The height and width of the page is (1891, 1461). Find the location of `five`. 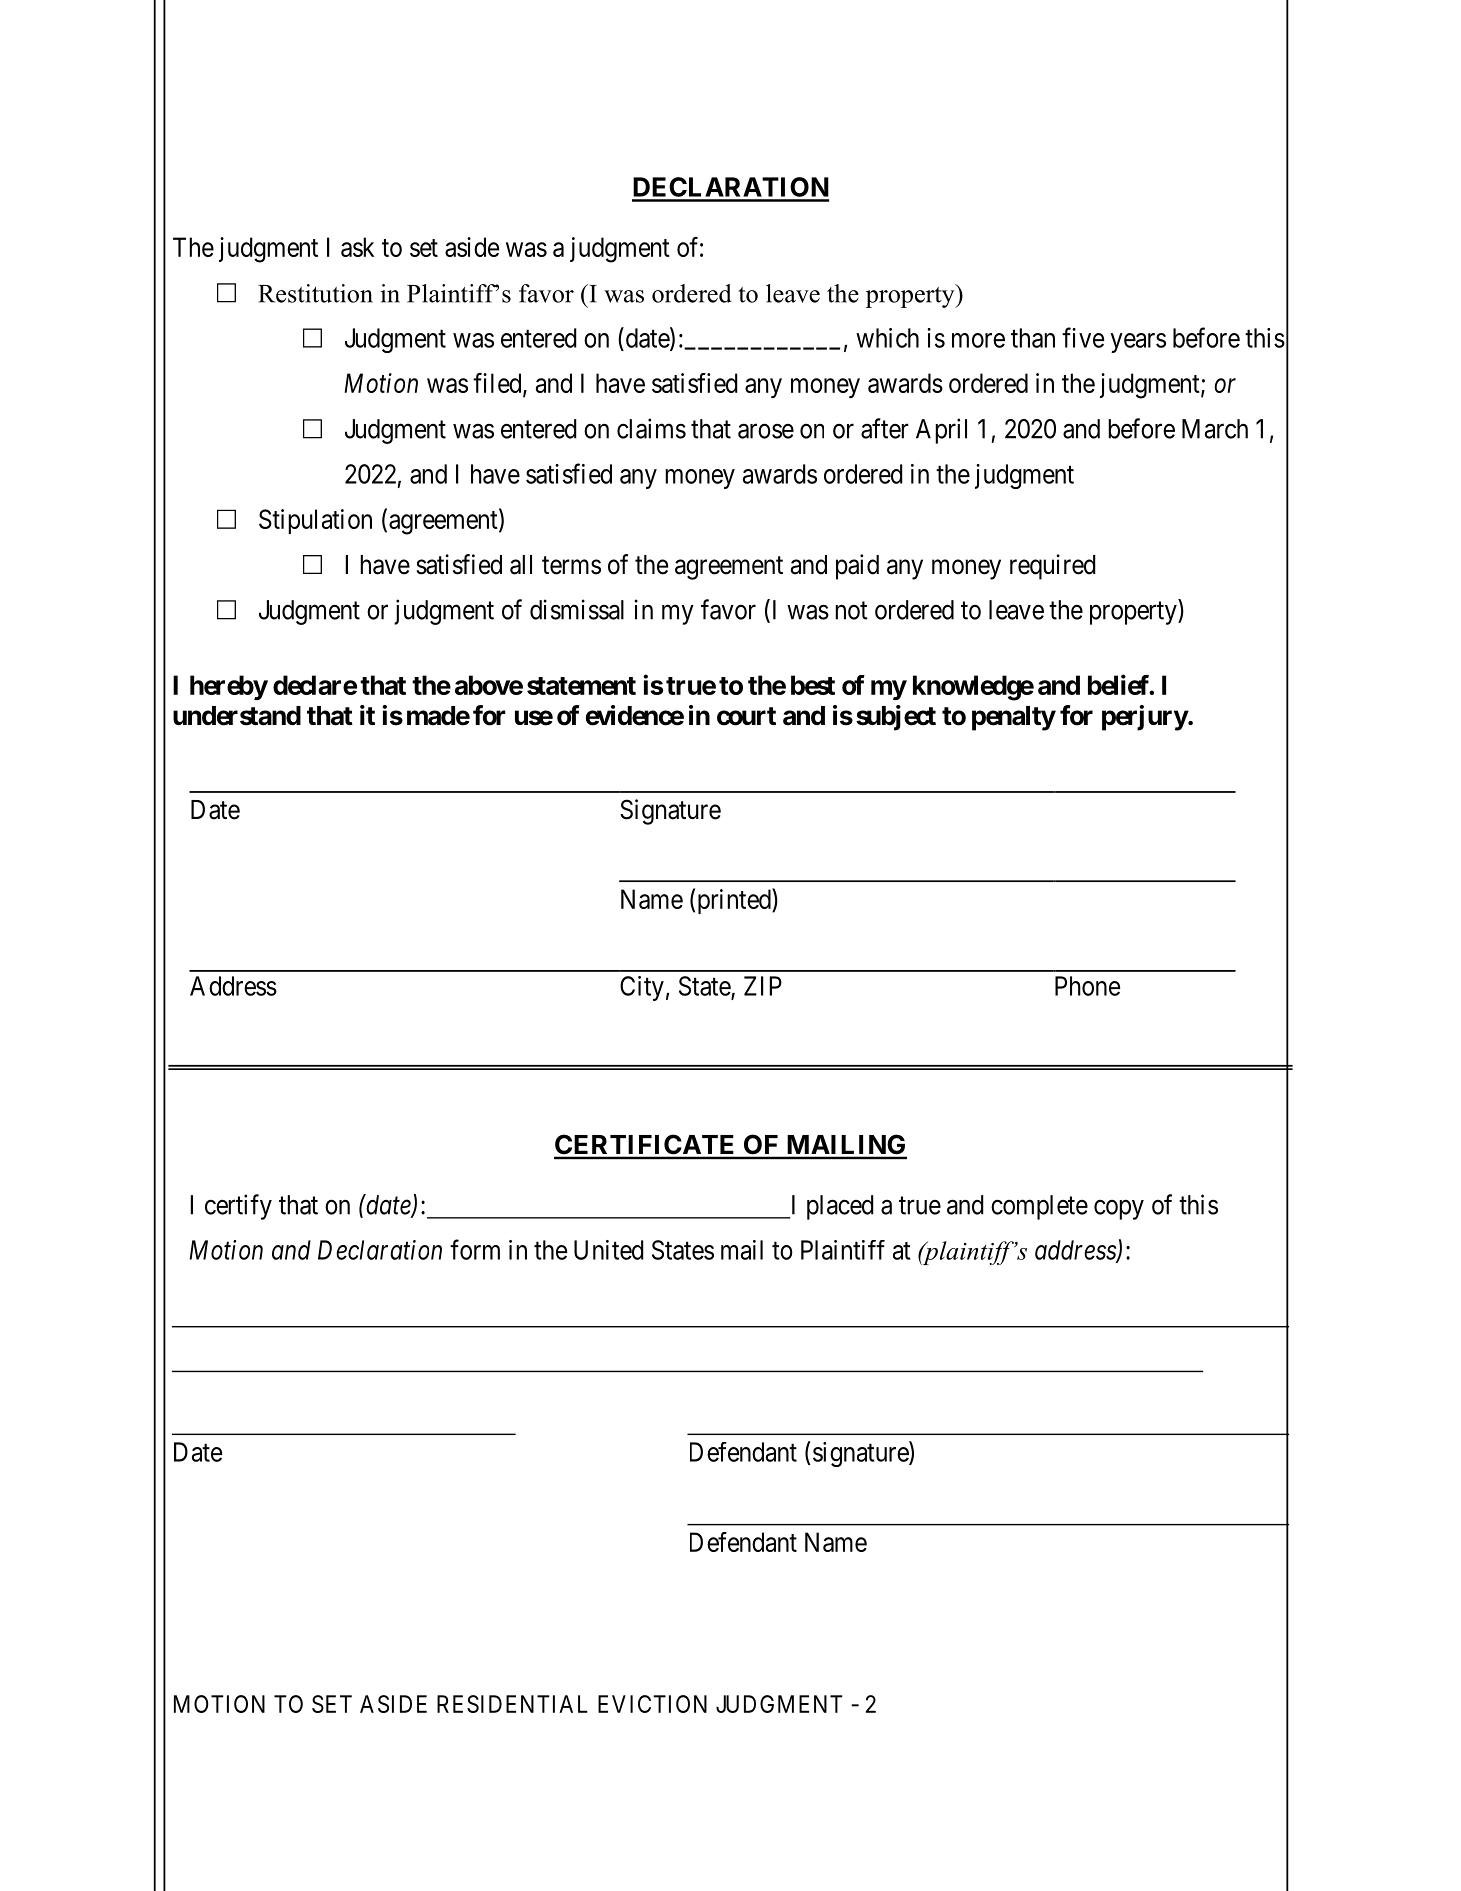

five is located at coordinates (1083, 337).
